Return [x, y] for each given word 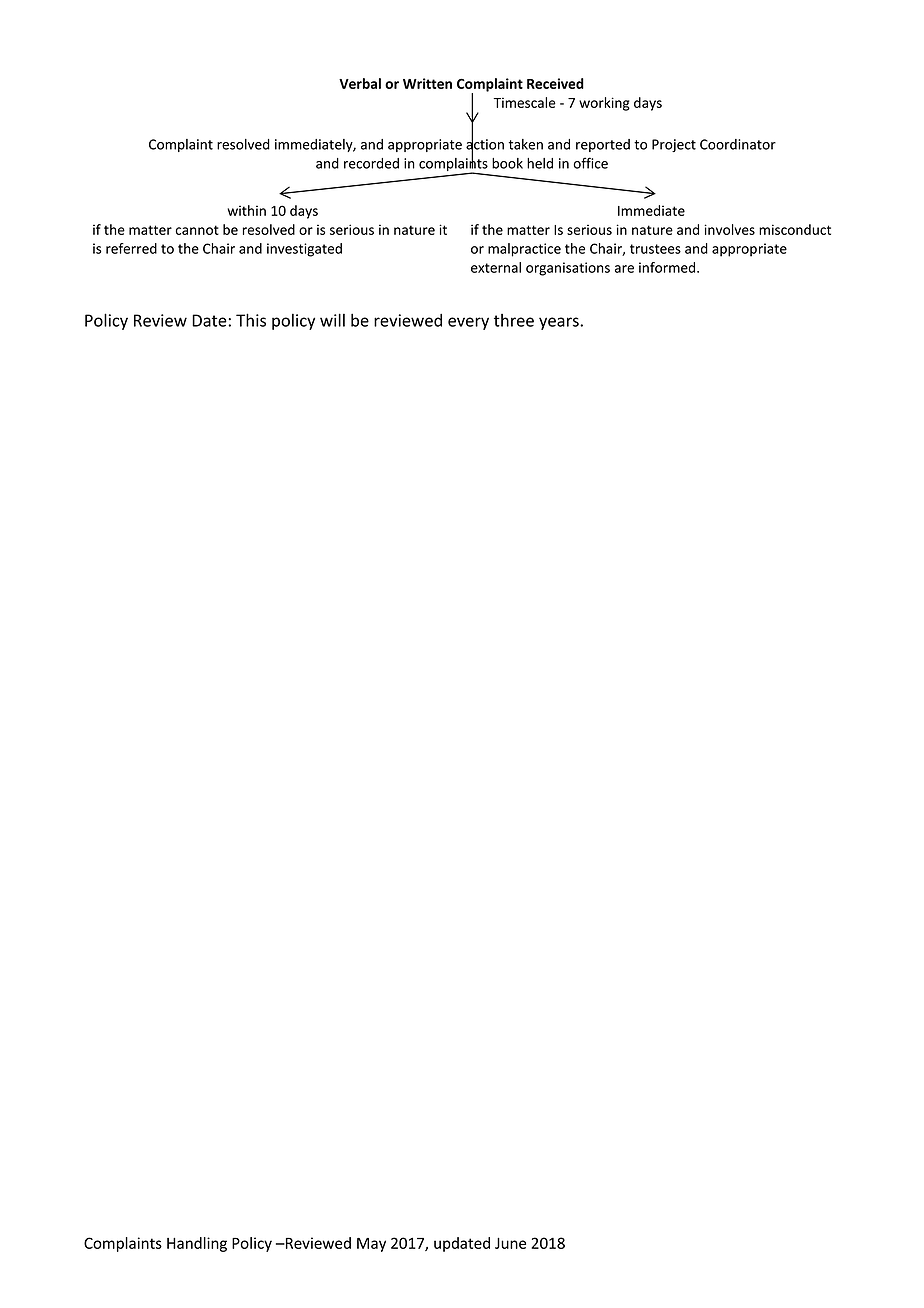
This [251, 320]
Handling [197, 1244]
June [510, 1243]
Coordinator [738, 144]
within [246, 210]
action [485, 144]
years [560, 323]
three [514, 320]
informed [668, 267]
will [332, 320]
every [468, 323]
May [371, 1245]
